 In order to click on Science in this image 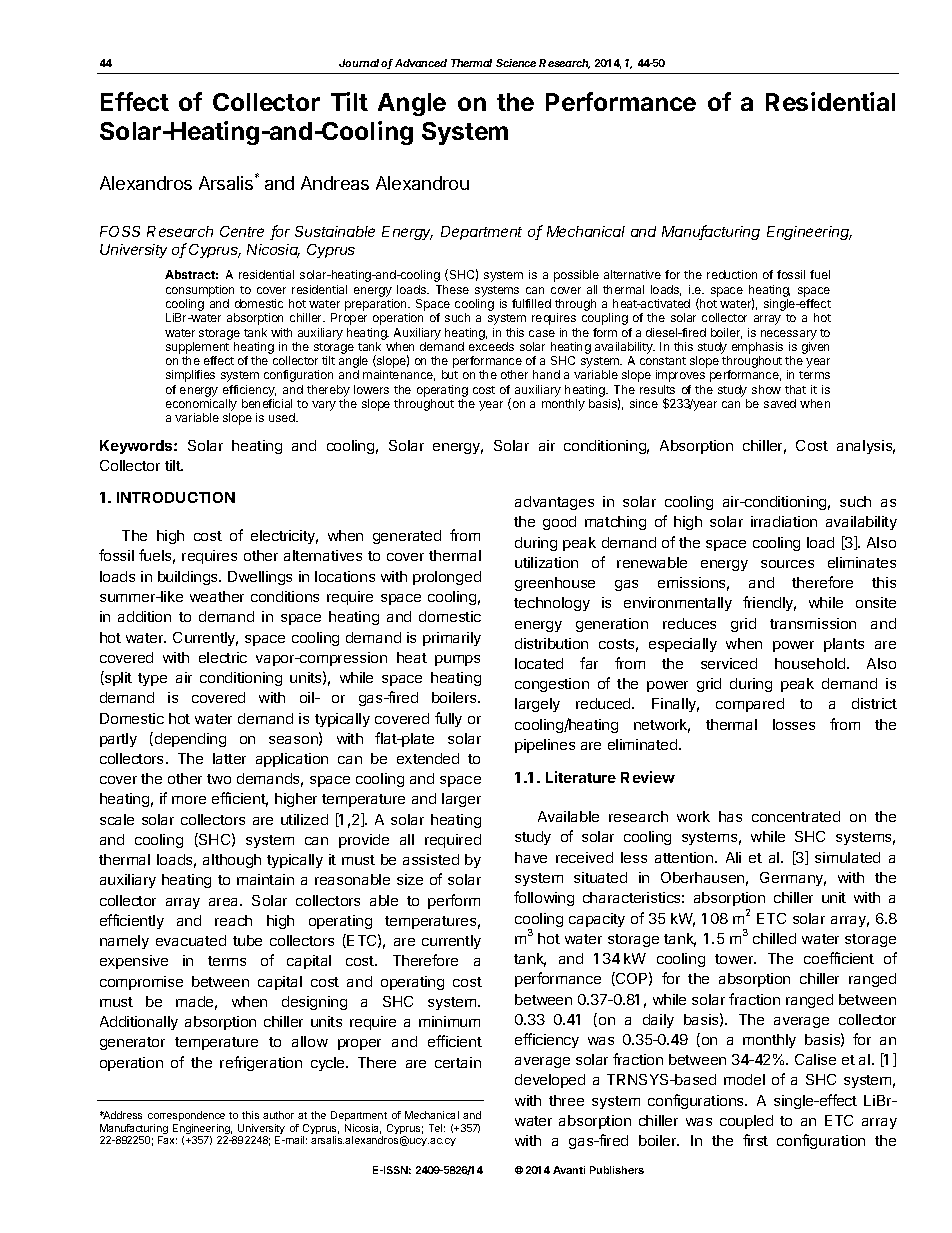, I will do `click(516, 63)`.
